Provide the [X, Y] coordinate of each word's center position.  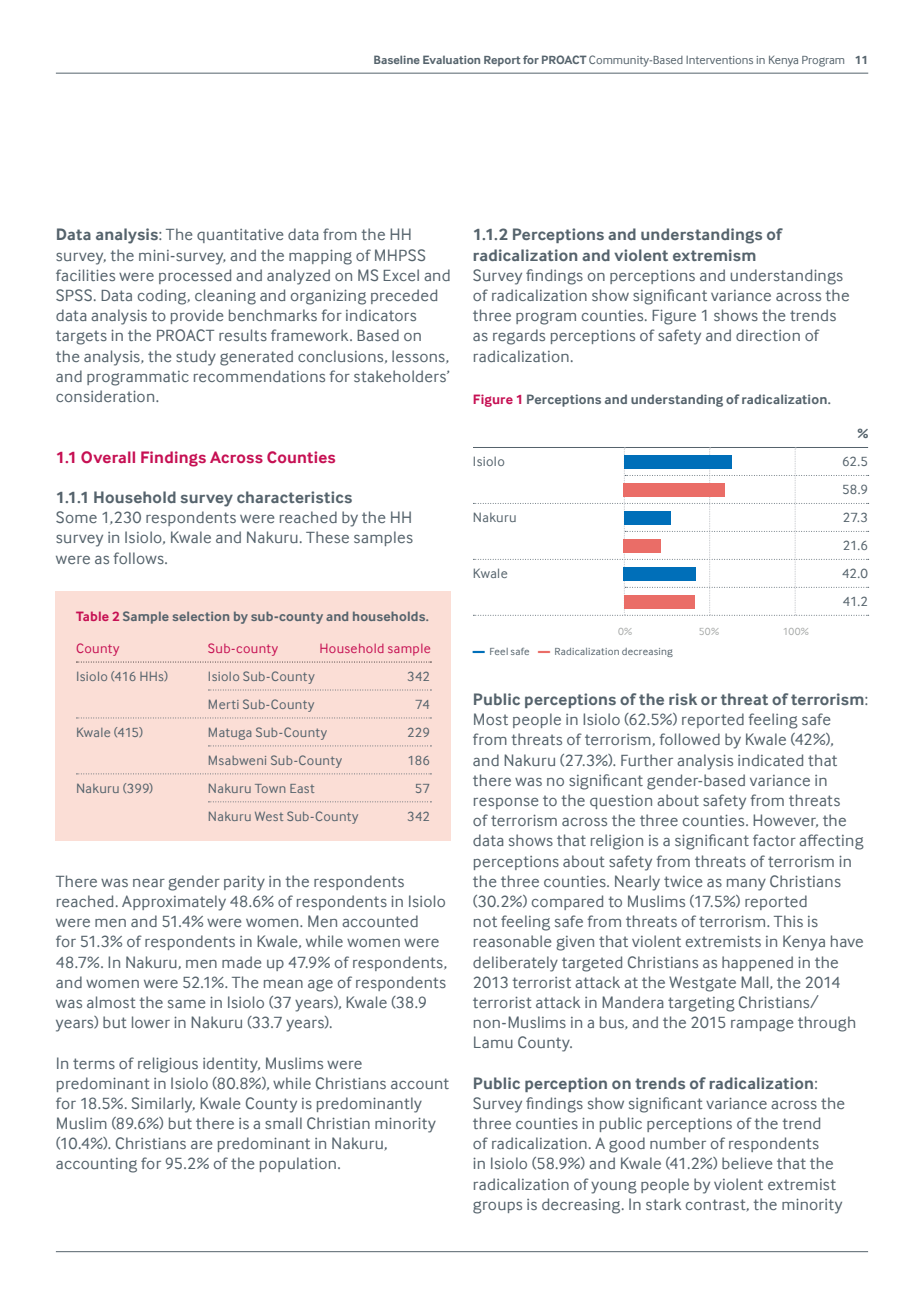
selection [201, 616]
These [327, 537]
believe [747, 1163]
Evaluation [451, 59]
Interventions [719, 60]
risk [683, 699]
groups [497, 1207]
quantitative [240, 236]
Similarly [163, 1105]
